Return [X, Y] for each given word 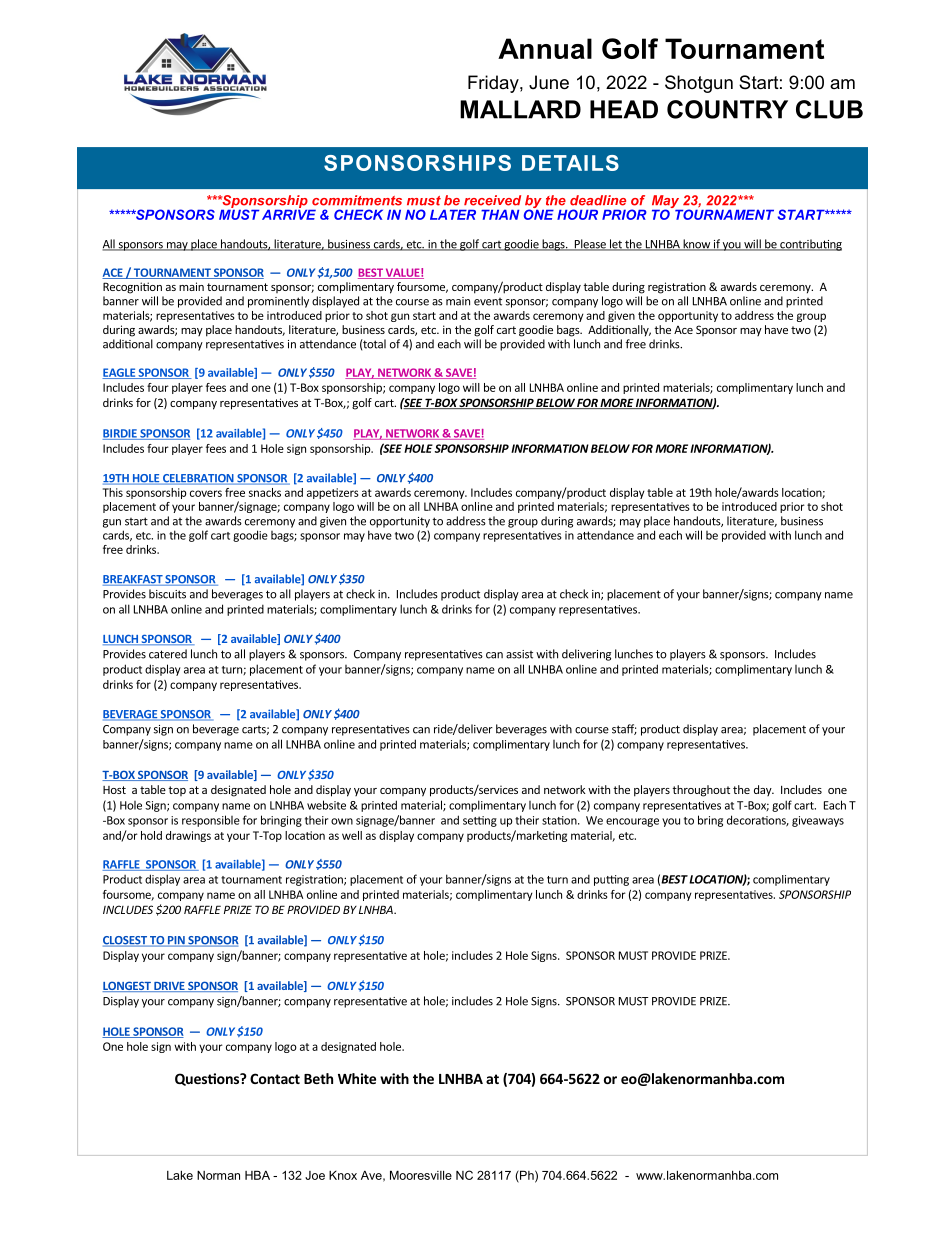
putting [611, 880]
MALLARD [520, 109]
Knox [343, 1175]
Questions [208, 1079]
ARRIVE [289, 213]
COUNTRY [727, 109]
